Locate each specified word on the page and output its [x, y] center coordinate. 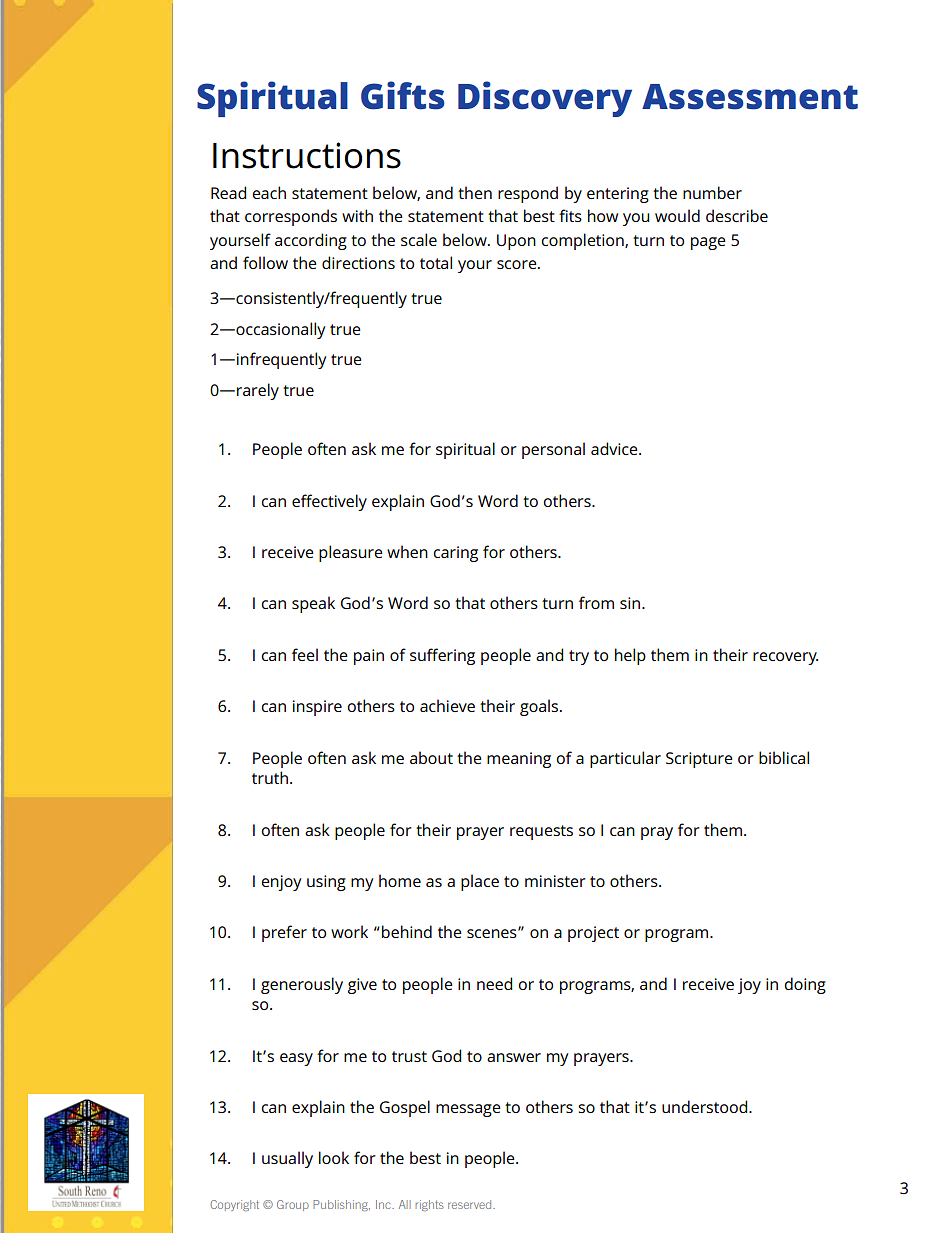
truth [271, 777]
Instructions [307, 155]
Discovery [545, 99]
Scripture [699, 760]
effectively [329, 502]
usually [287, 1159]
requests [541, 832]
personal [553, 450]
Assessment [750, 97]
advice [615, 448]
